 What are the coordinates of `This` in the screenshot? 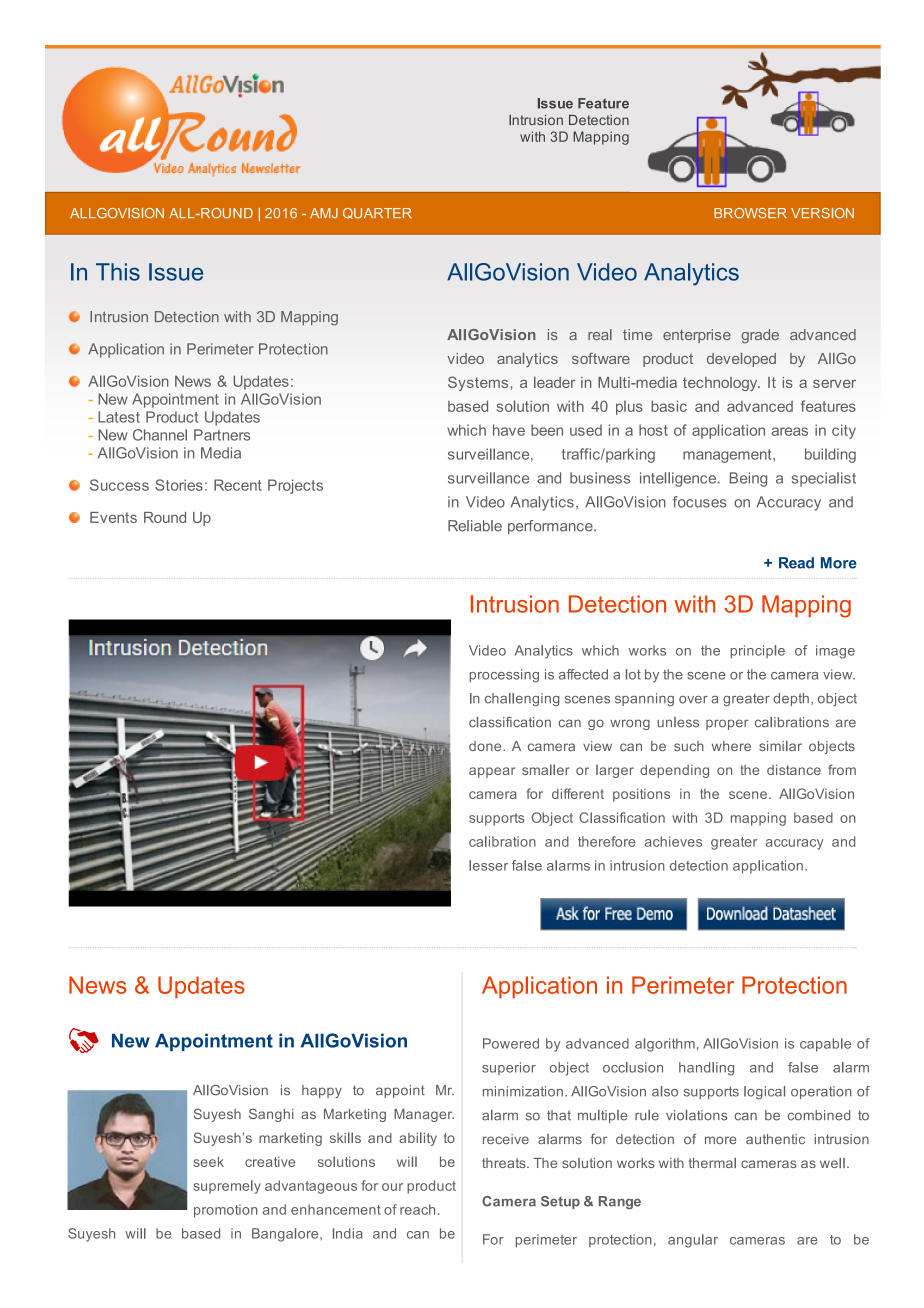 It's located at (118, 272).
